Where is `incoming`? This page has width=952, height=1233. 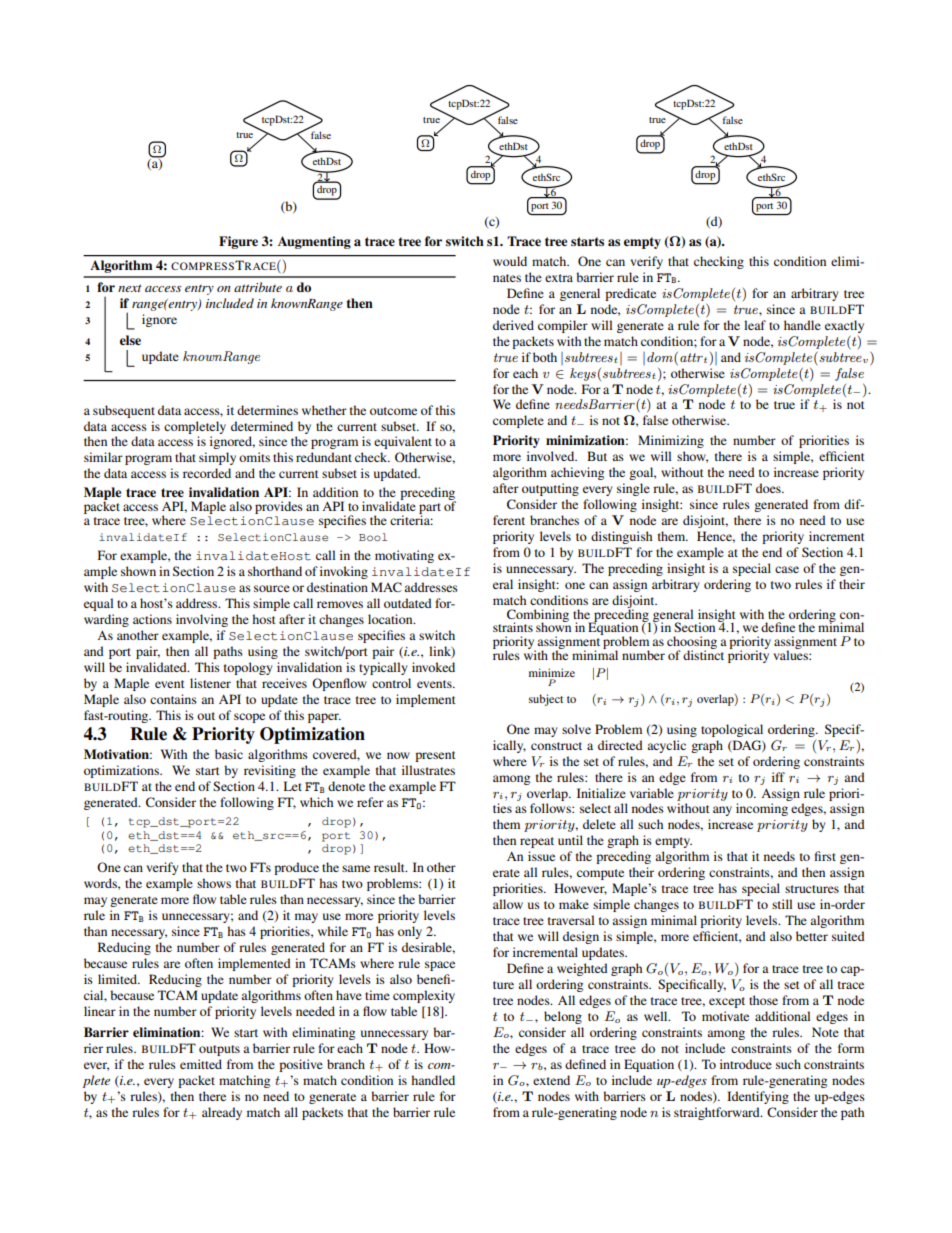 incoming is located at coordinates (762, 809).
